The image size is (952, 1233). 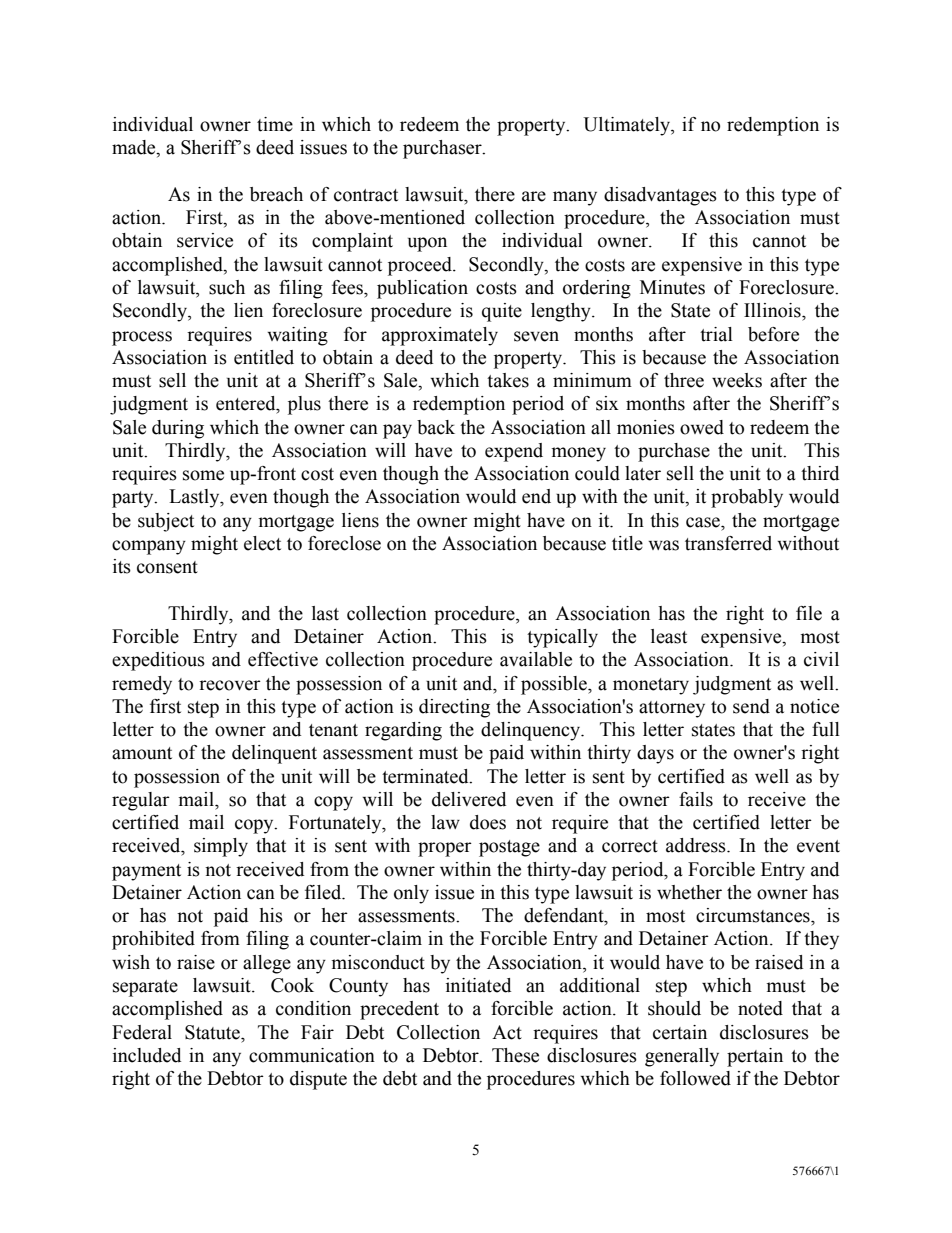 I want to click on elect, so click(x=262, y=543).
